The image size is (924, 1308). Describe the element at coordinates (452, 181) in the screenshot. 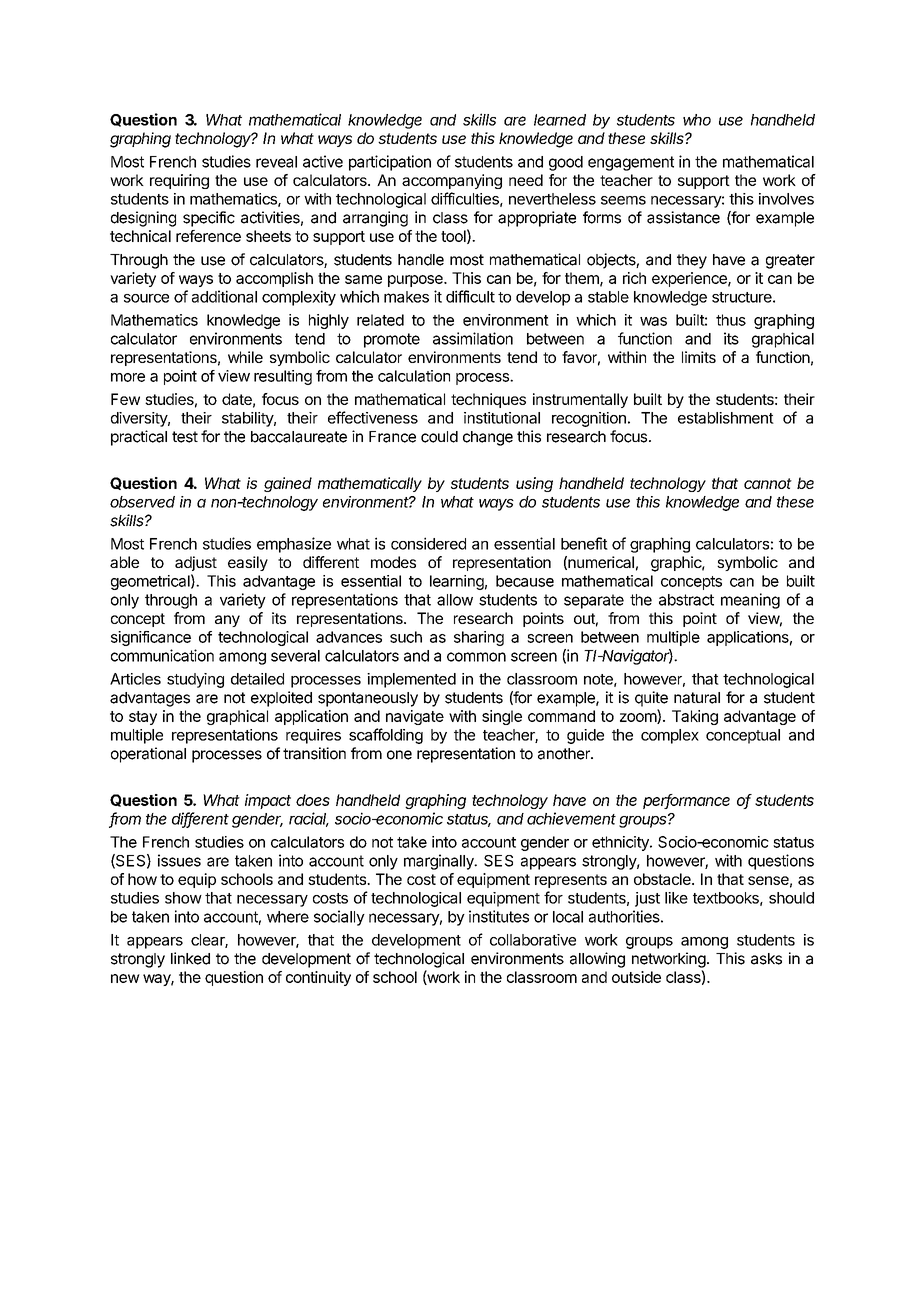

I see `accompanying` at that location.
